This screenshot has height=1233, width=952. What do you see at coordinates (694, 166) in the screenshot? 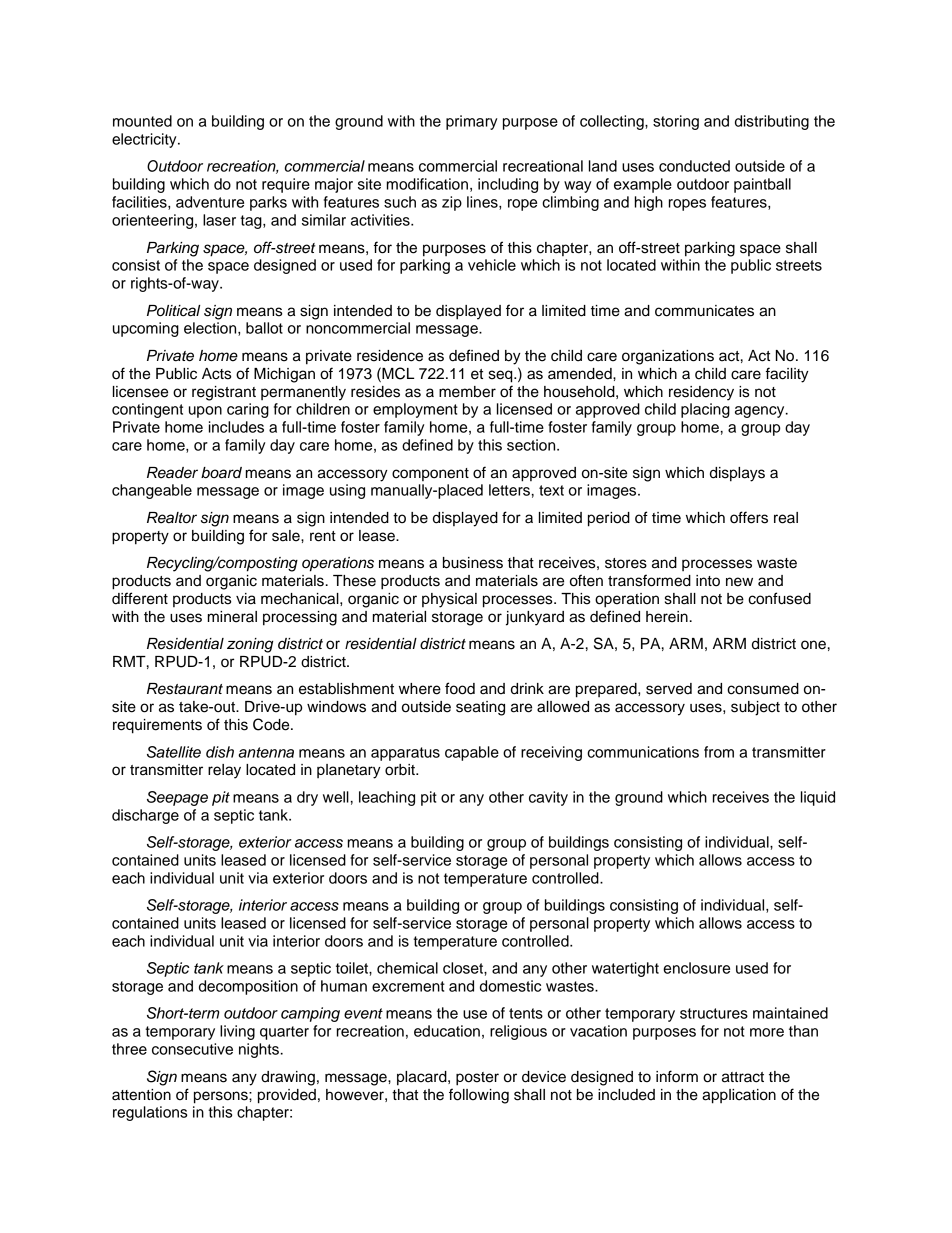
I see `conducted` at bounding box center [694, 166].
